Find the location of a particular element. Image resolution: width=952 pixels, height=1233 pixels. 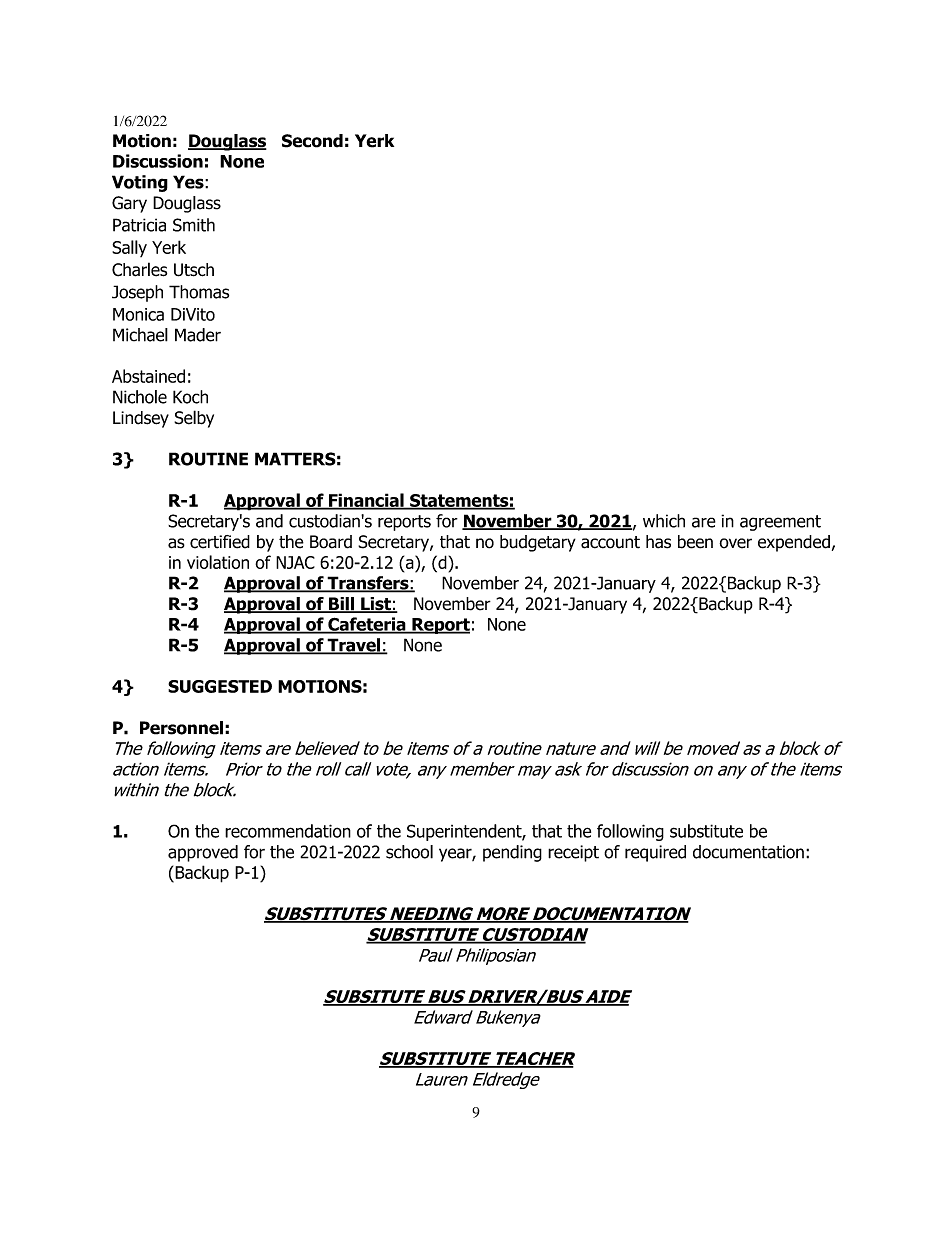

Financial is located at coordinates (366, 501).
